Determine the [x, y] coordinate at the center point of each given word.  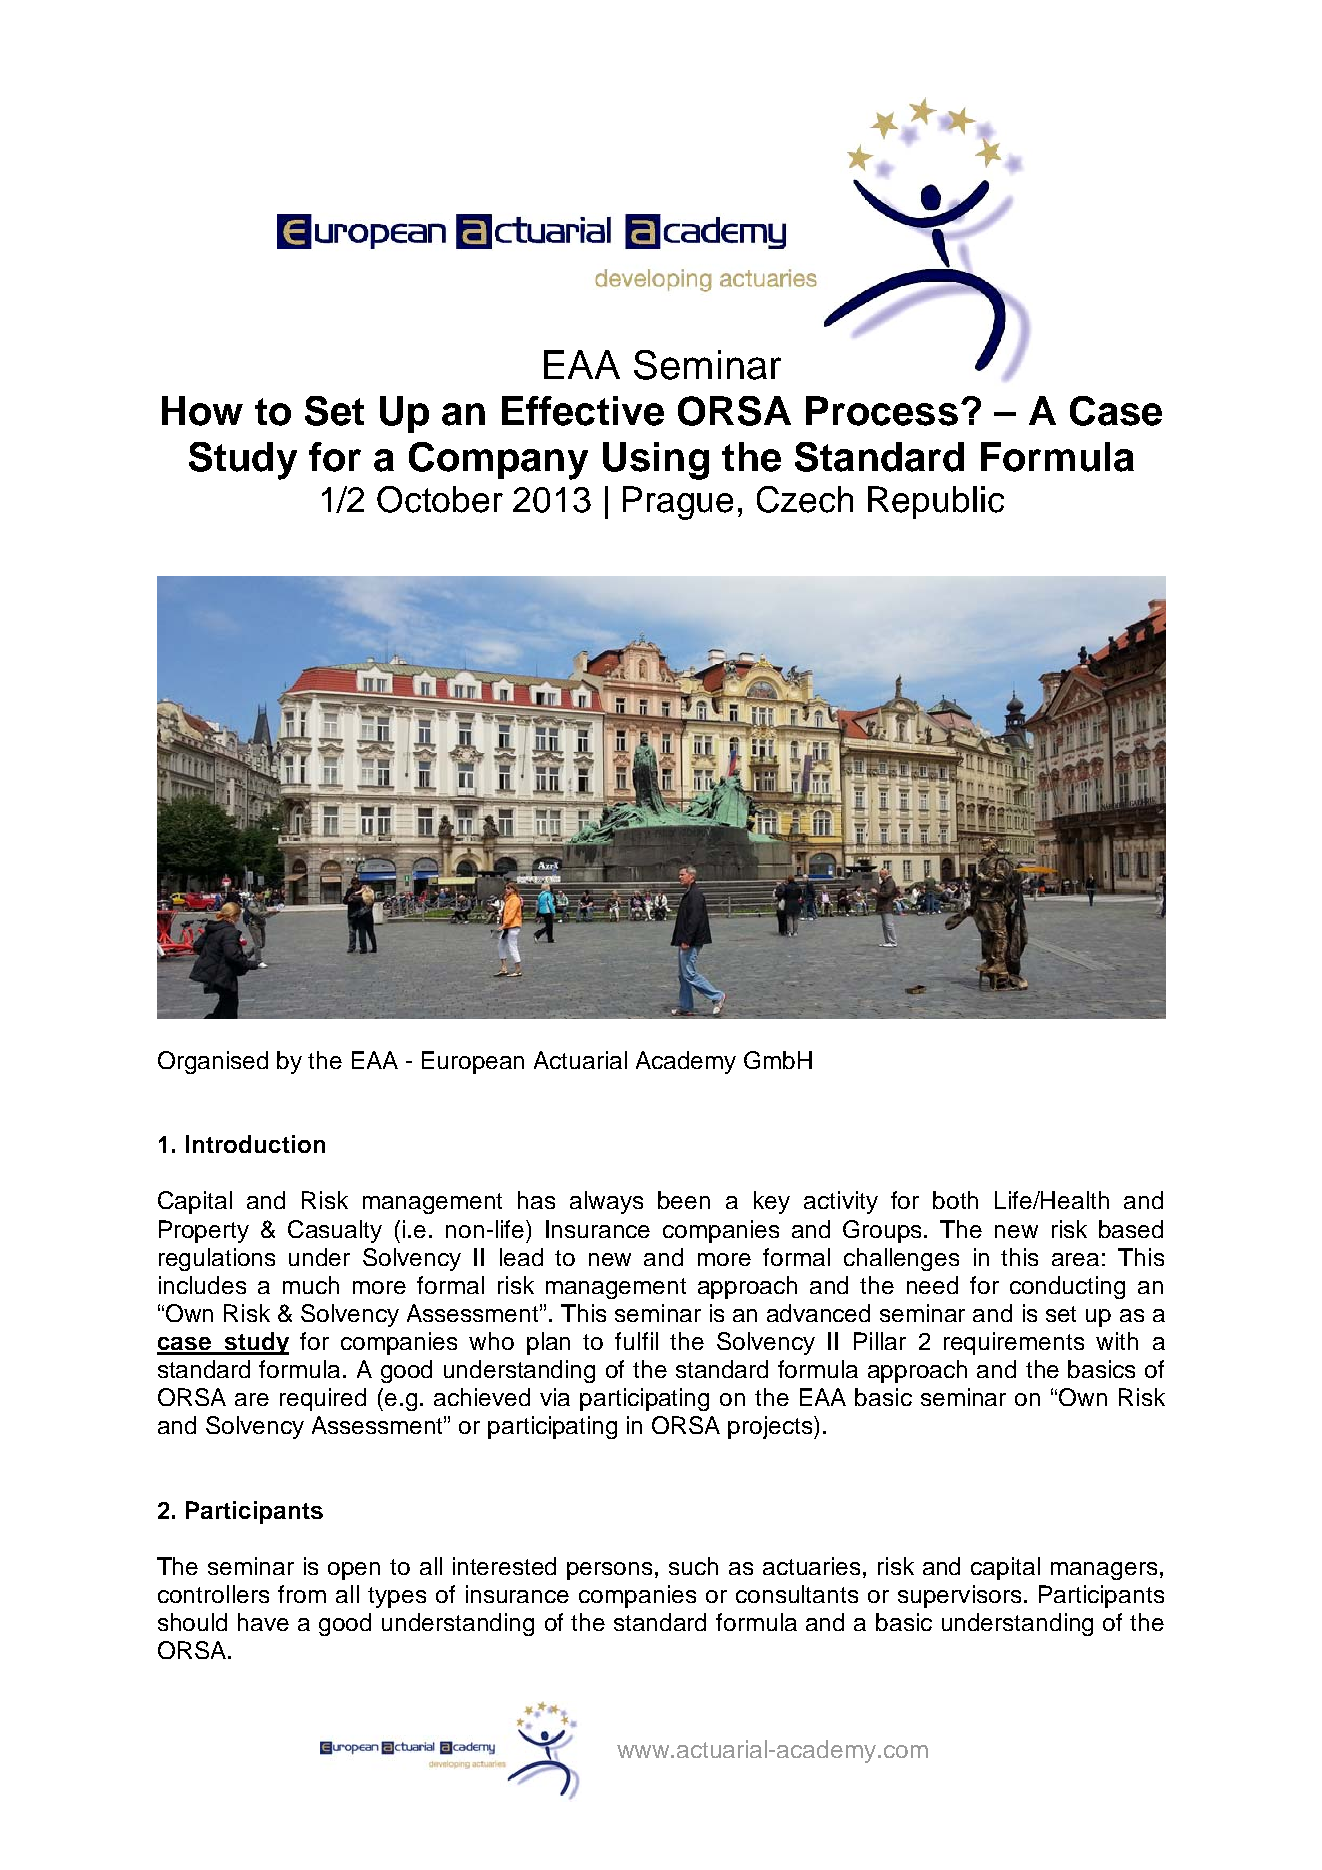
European [473, 1062]
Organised [213, 1062]
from [302, 1594]
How [202, 411]
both [955, 1200]
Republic [936, 502]
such [693, 1566]
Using [656, 461]
